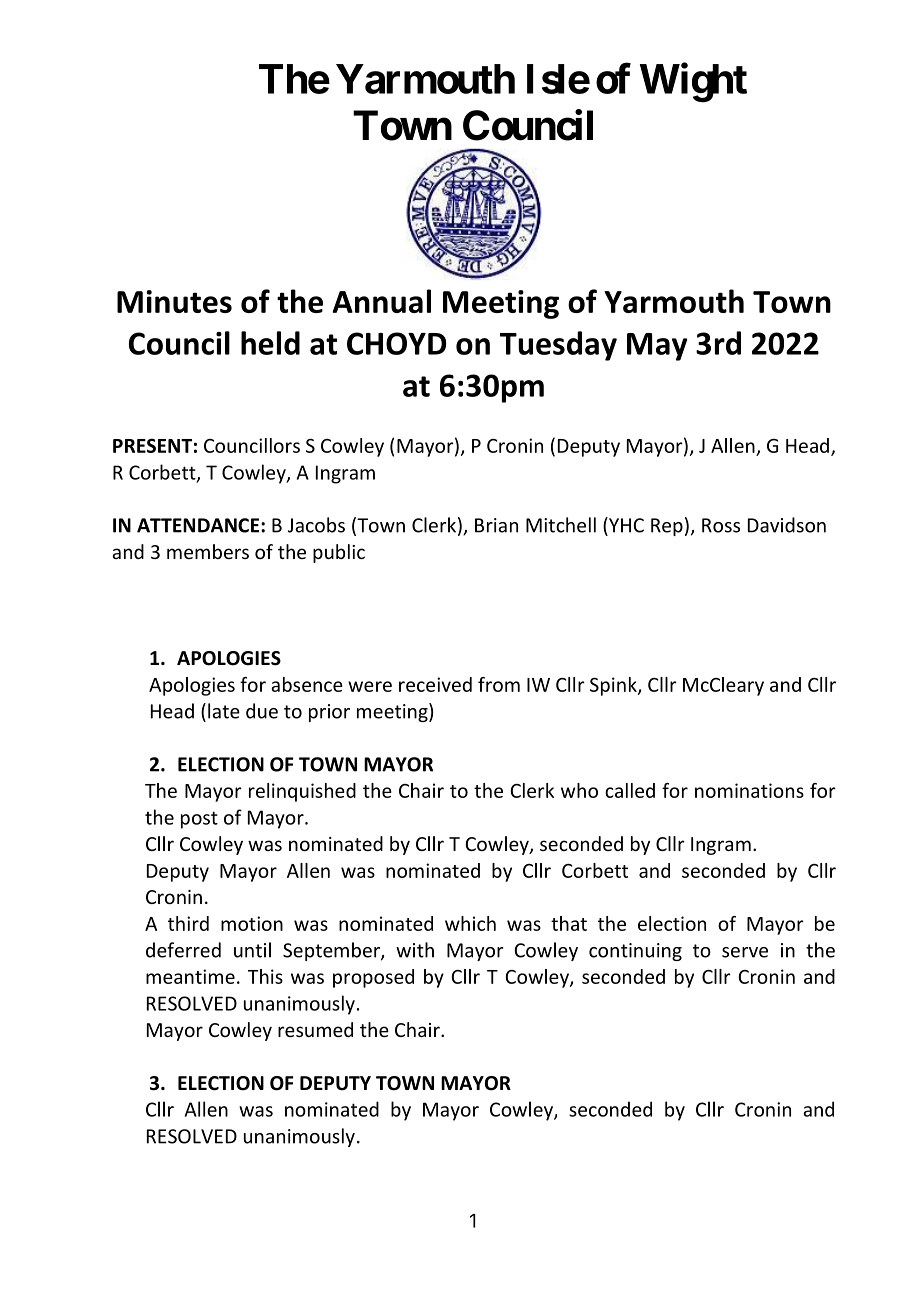 The height and width of the image is (1308, 924). What do you see at coordinates (558, 346) in the image?
I see `Tuesday` at bounding box center [558, 346].
